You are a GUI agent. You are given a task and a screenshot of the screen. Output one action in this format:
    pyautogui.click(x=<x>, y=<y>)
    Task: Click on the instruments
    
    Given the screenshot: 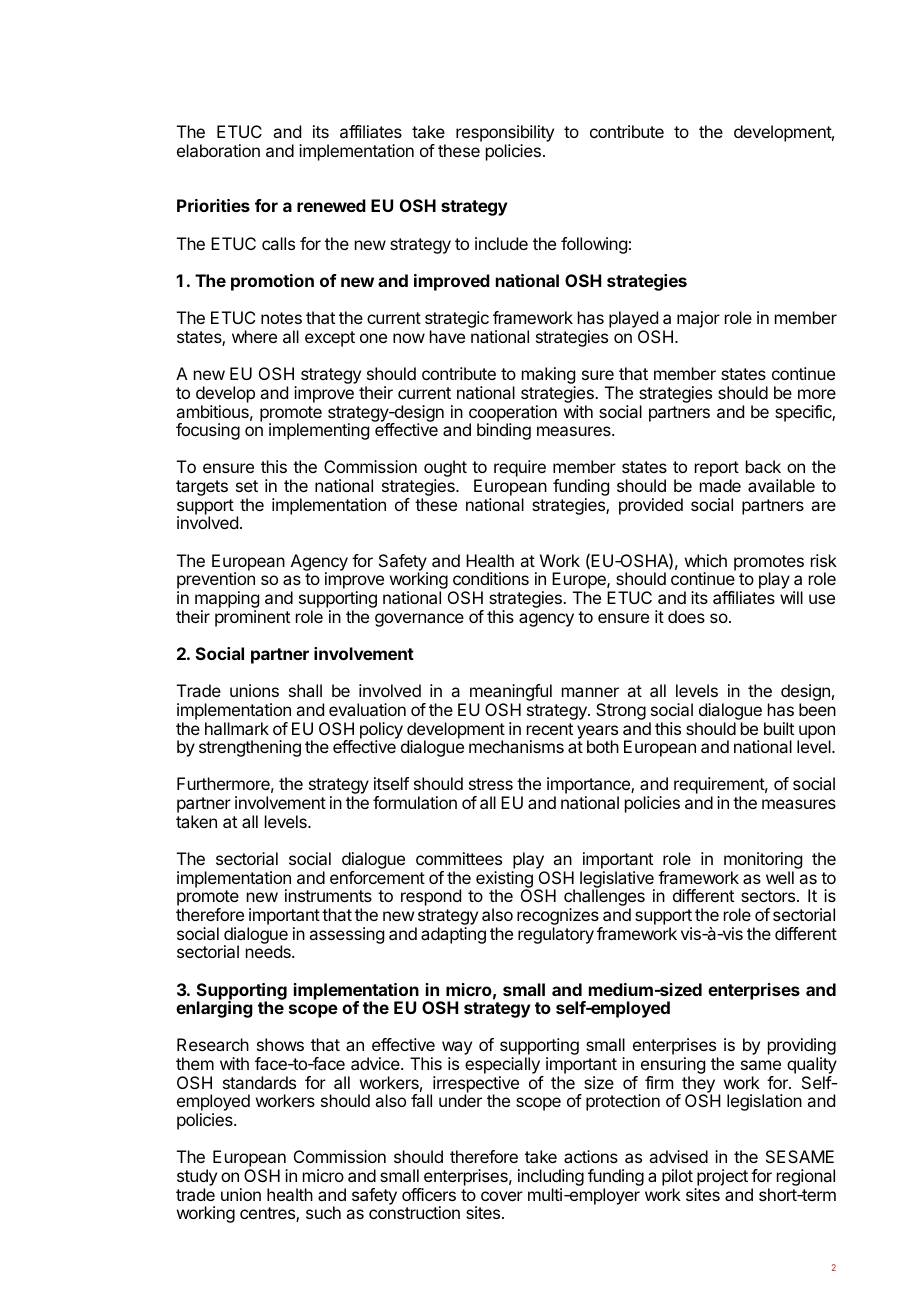 What is the action you would take?
    pyautogui.click(x=328, y=895)
